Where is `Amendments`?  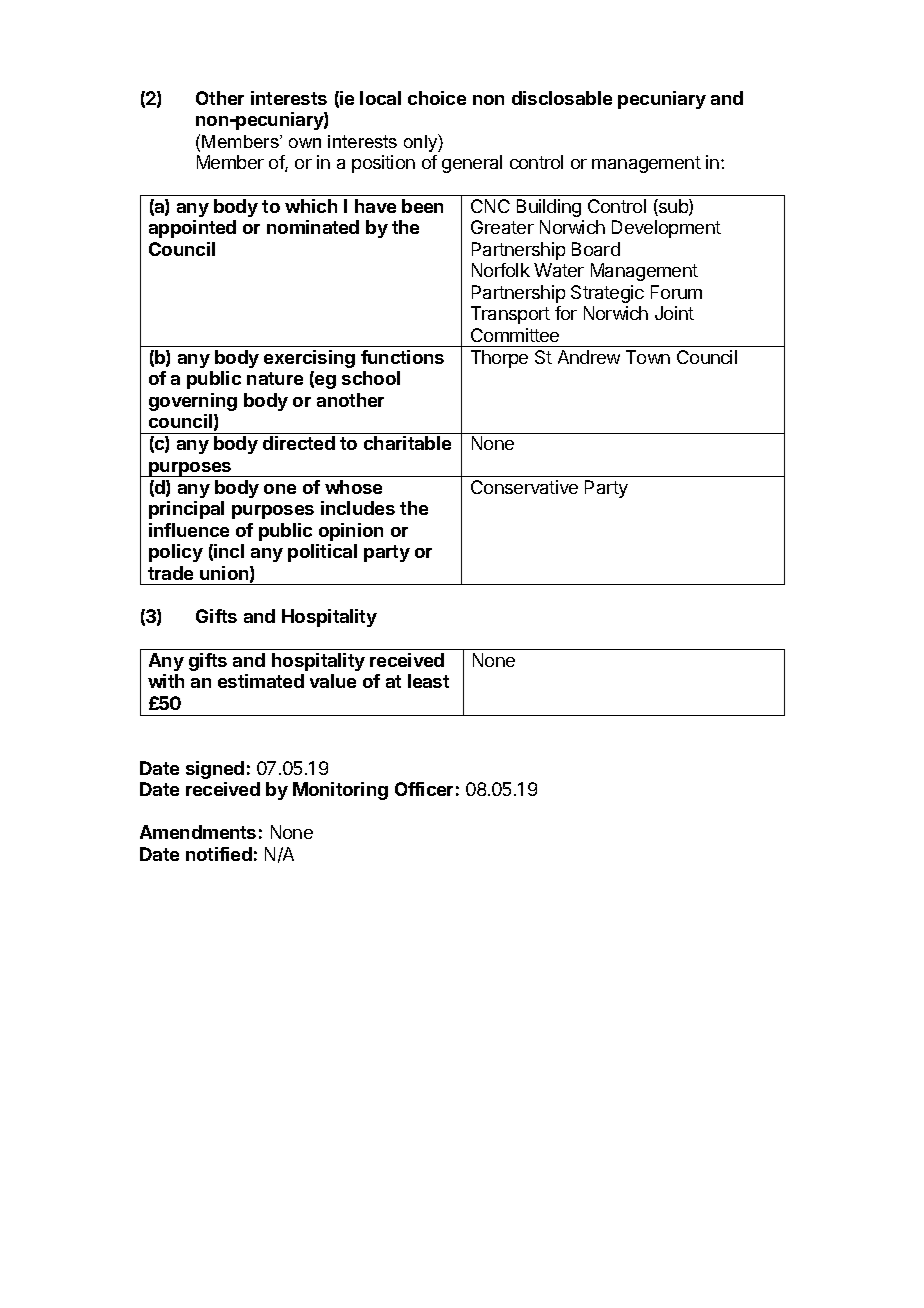 Amendments is located at coordinates (198, 832).
